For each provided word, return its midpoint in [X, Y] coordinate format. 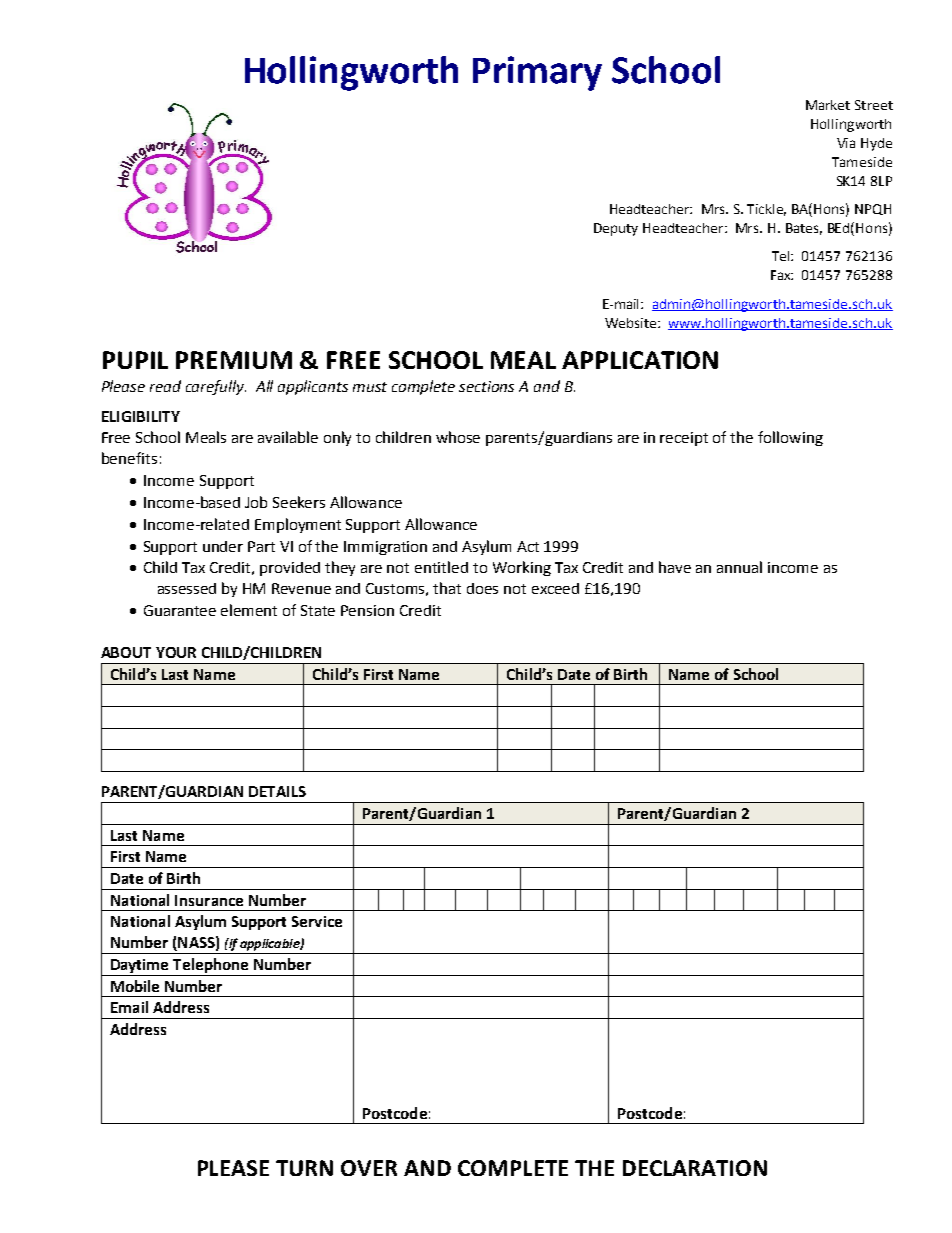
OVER [369, 1168]
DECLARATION [695, 1168]
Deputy [616, 229]
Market [828, 105]
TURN [304, 1168]
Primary [537, 73]
